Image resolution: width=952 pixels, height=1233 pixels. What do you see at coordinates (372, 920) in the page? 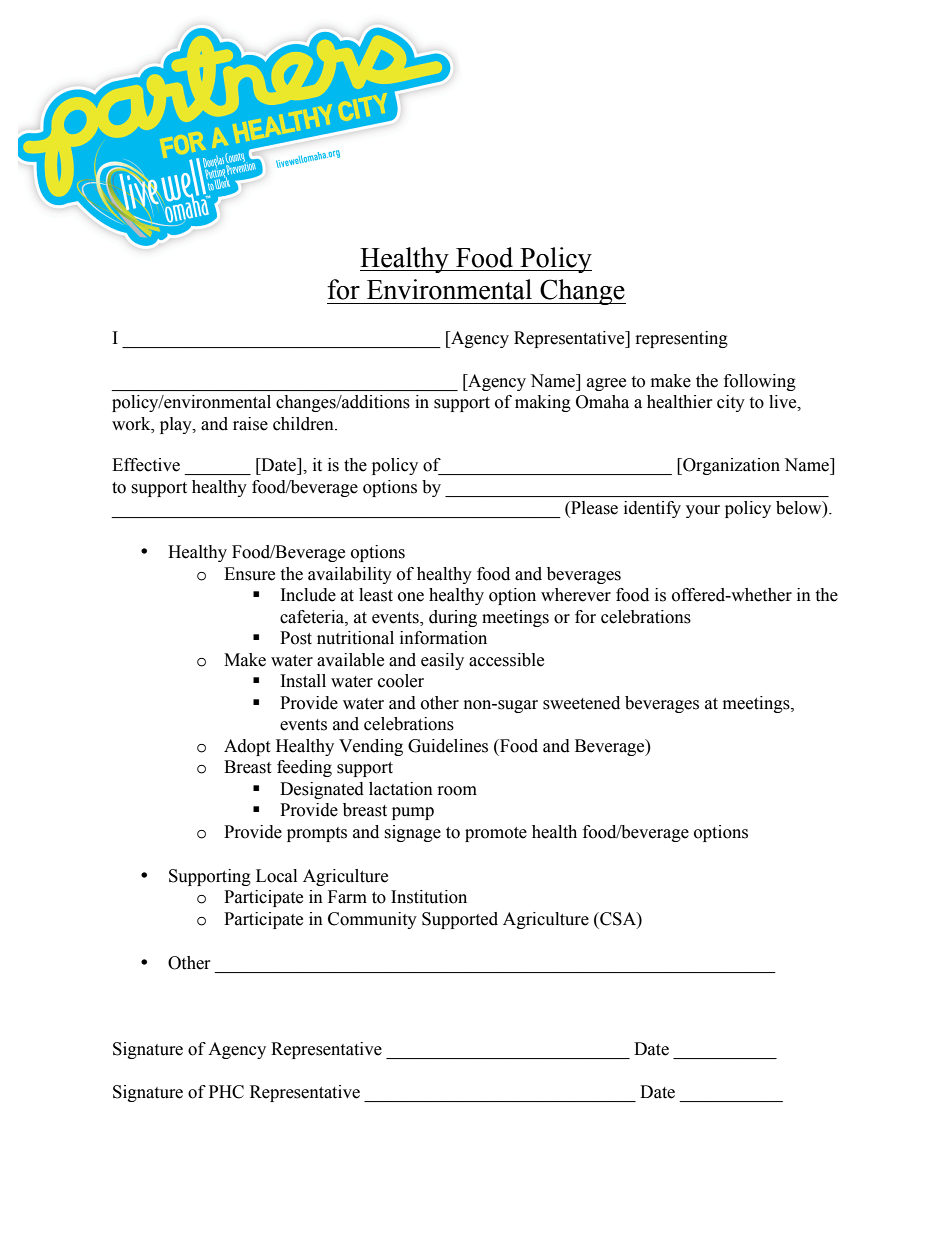
I see `Community` at bounding box center [372, 920].
